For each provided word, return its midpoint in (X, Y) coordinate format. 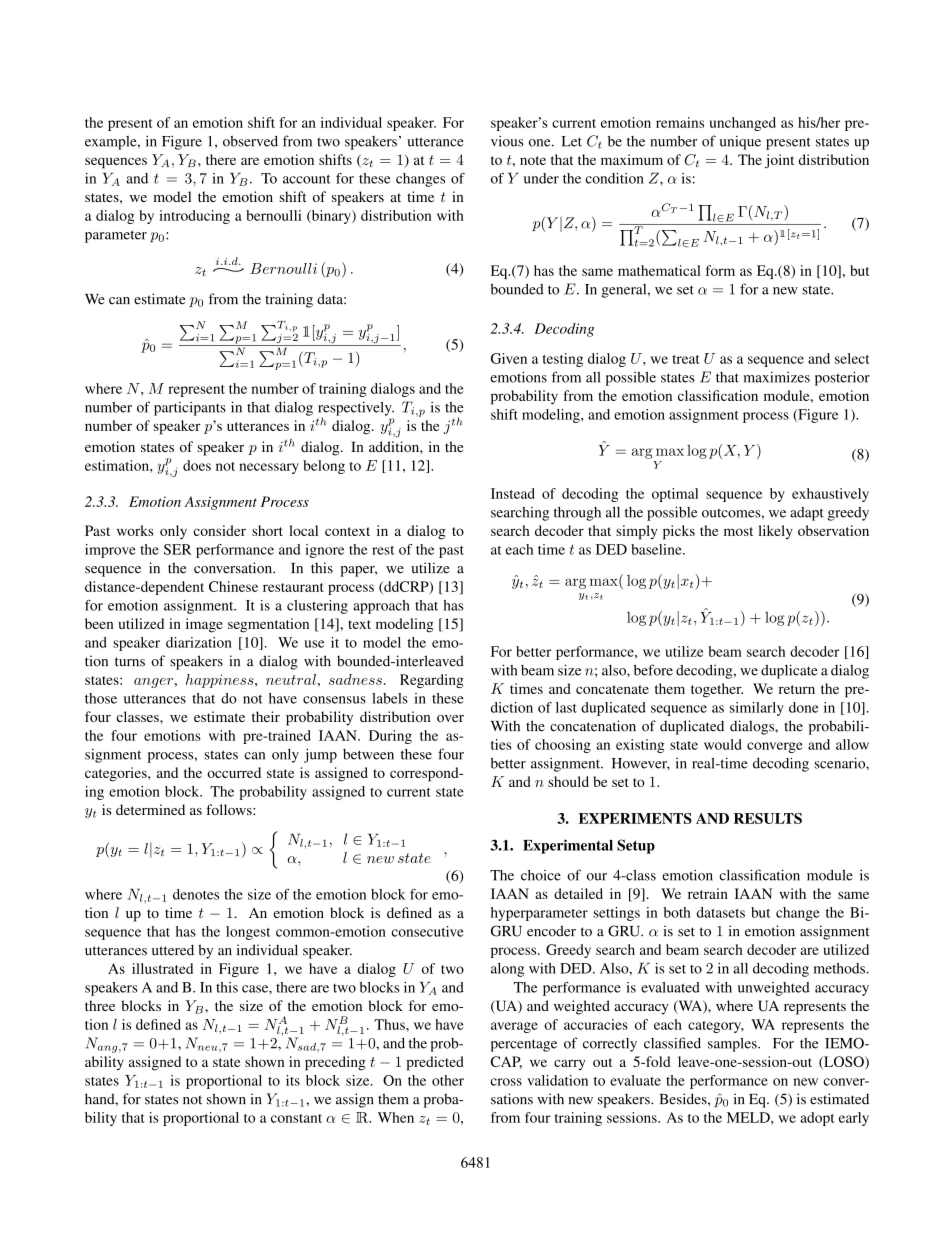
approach (381, 607)
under (541, 178)
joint (779, 161)
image (204, 625)
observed (250, 141)
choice (541, 875)
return (797, 689)
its (293, 1080)
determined (150, 809)
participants (190, 409)
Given (509, 358)
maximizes (777, 377)
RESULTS (768, 818)
